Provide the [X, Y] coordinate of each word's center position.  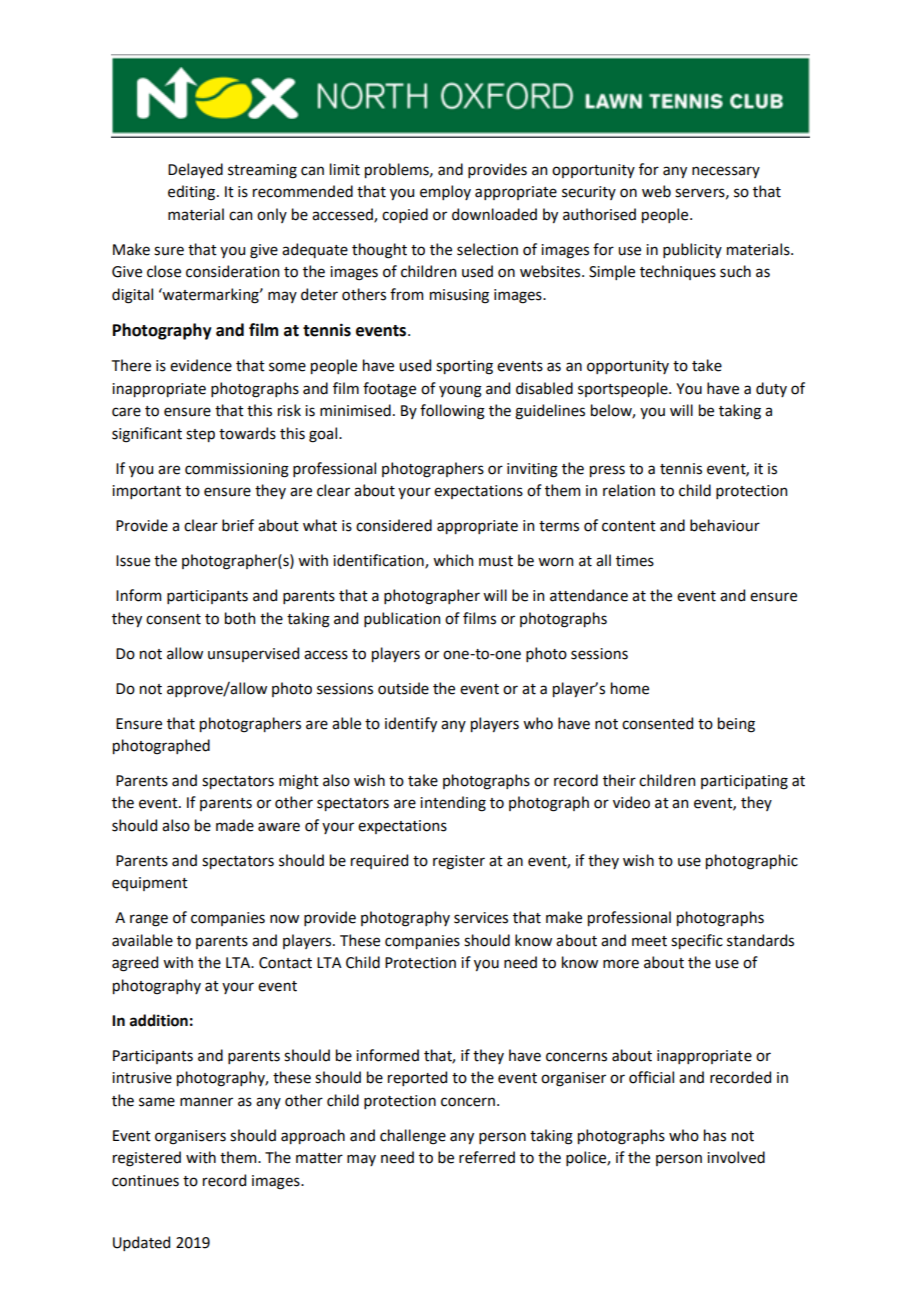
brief [238, 525]
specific [697, 941]
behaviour [725, 525]
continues [145, 1181]
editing [193, 193]
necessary [726, 172]
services [481, 918]
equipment [150, 884]
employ [445, 192]
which [453, 560]
